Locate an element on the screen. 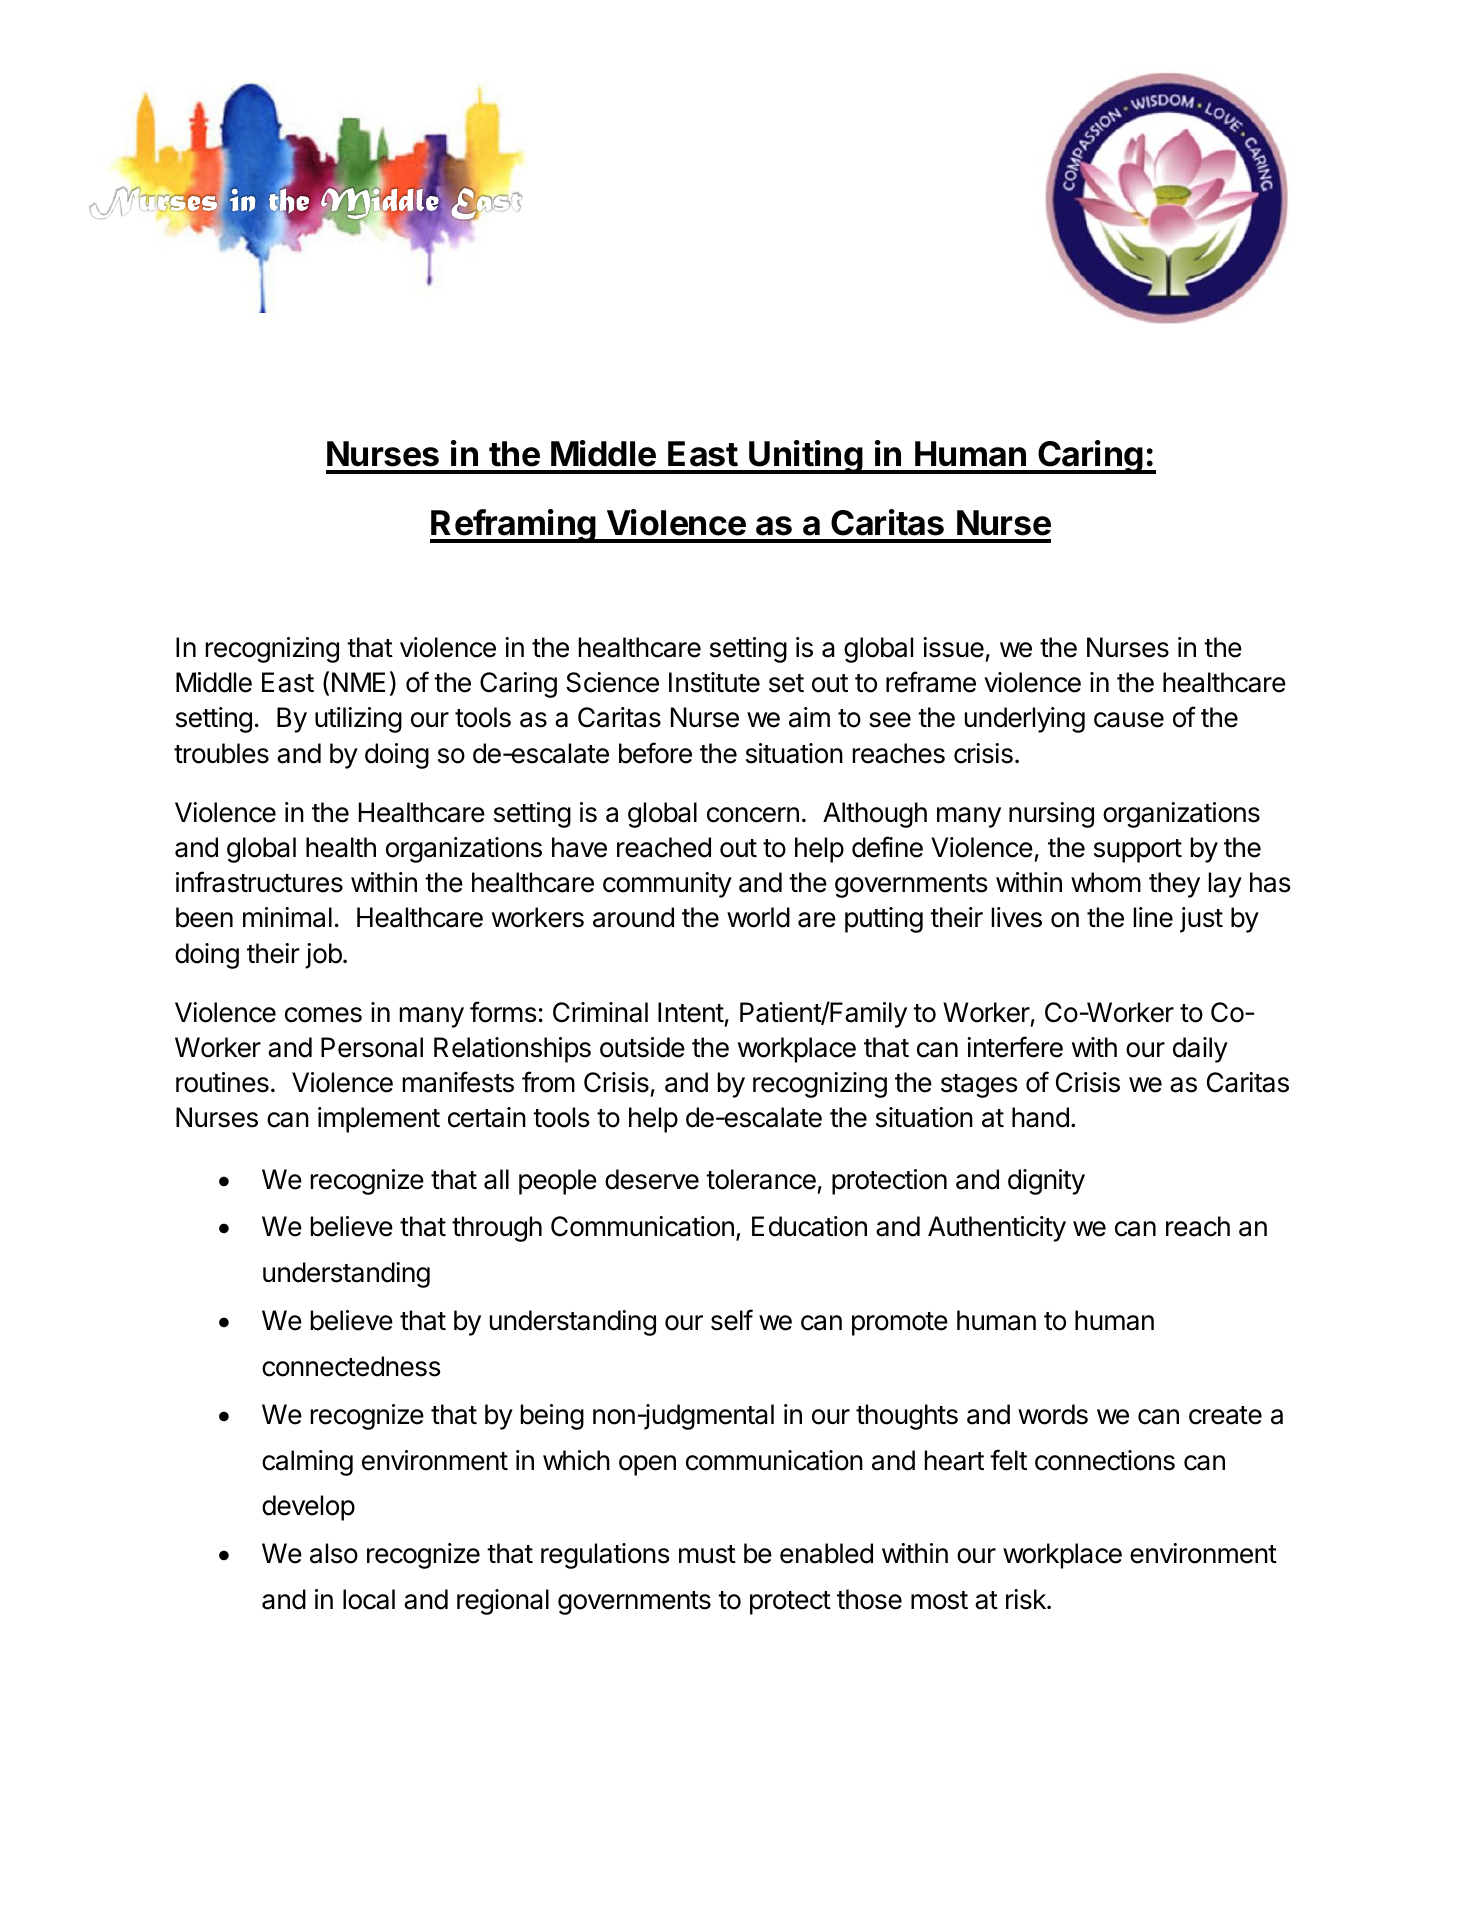 This screenshot has height=1916, width=1481. infrastructures is located at coordinates (259, 882).
